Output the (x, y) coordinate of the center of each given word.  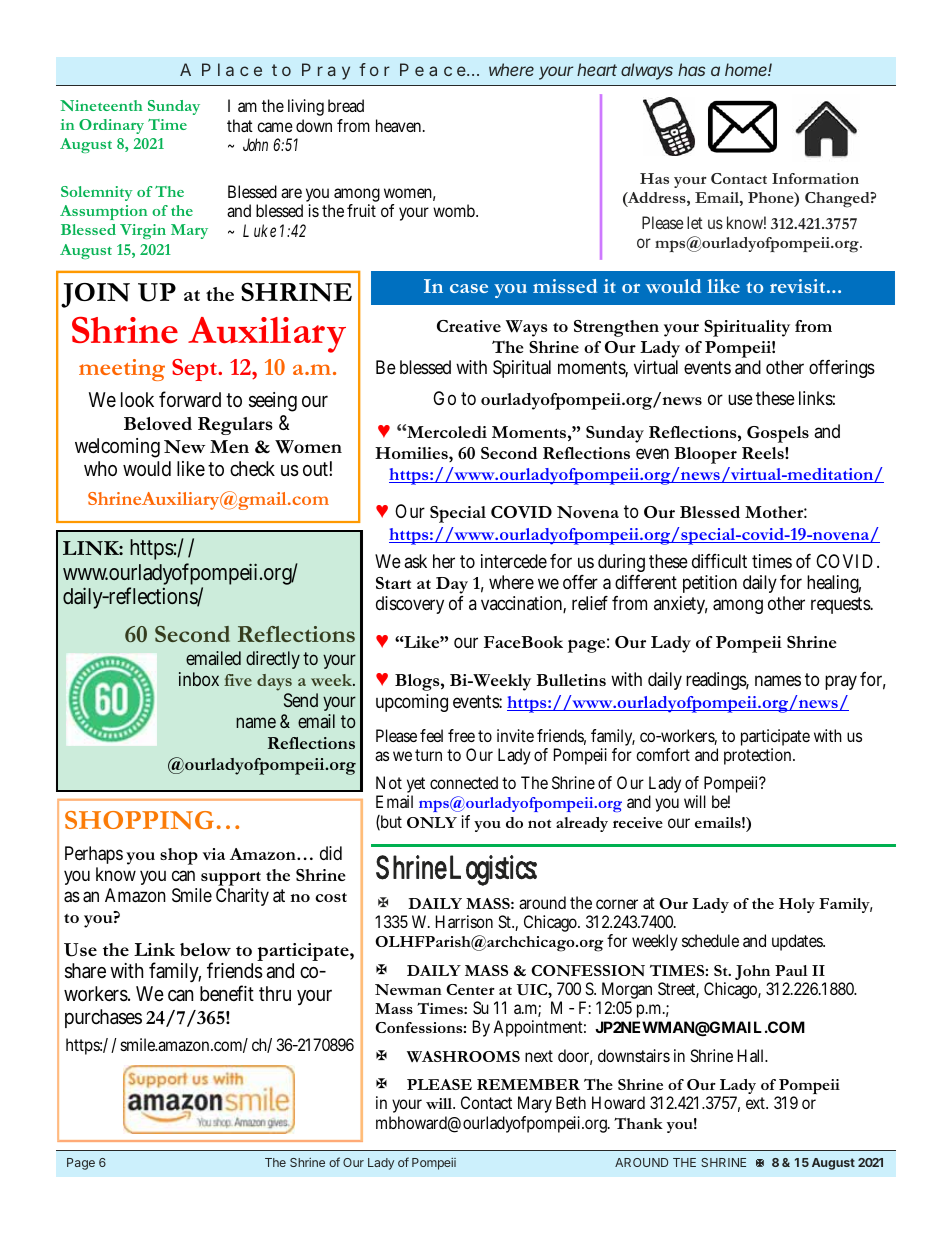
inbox (199, 679)
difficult (719, 561)
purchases (103, 1018)
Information (815, 178)
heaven (400, 125)
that (240, 125)
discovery (410, 605)
